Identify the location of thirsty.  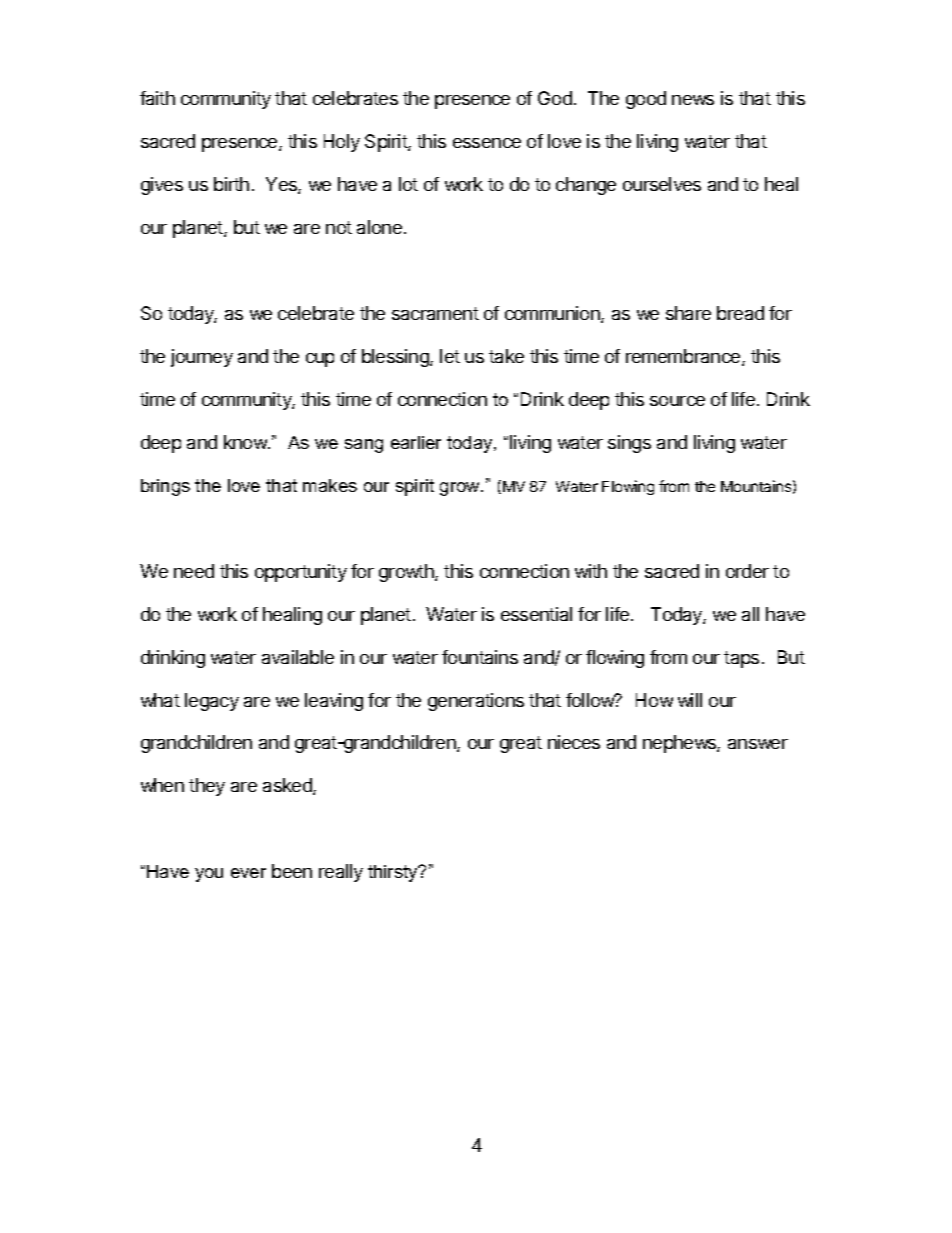
(394, 873).
